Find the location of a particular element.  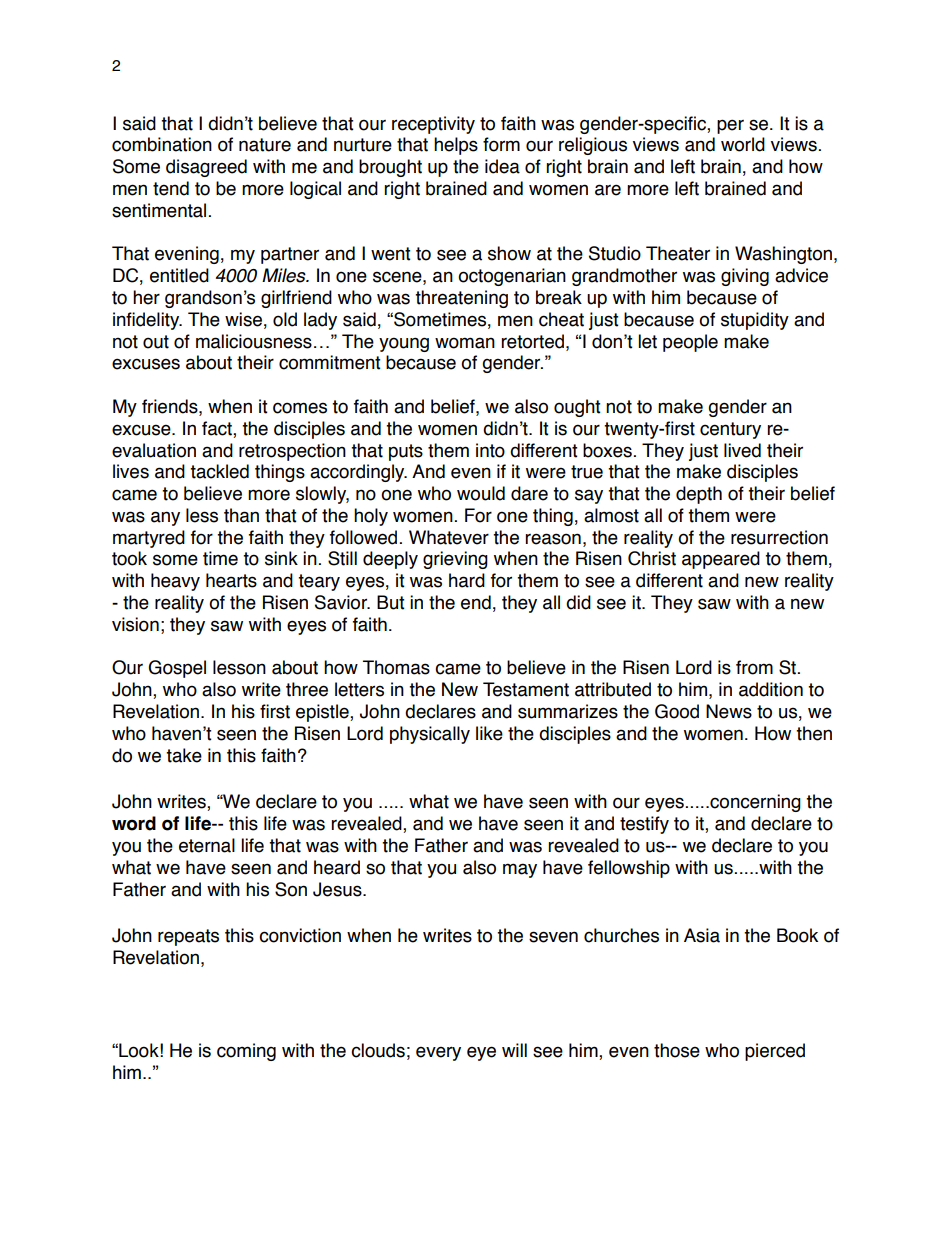

helps is located at coordinates (456, 146).
